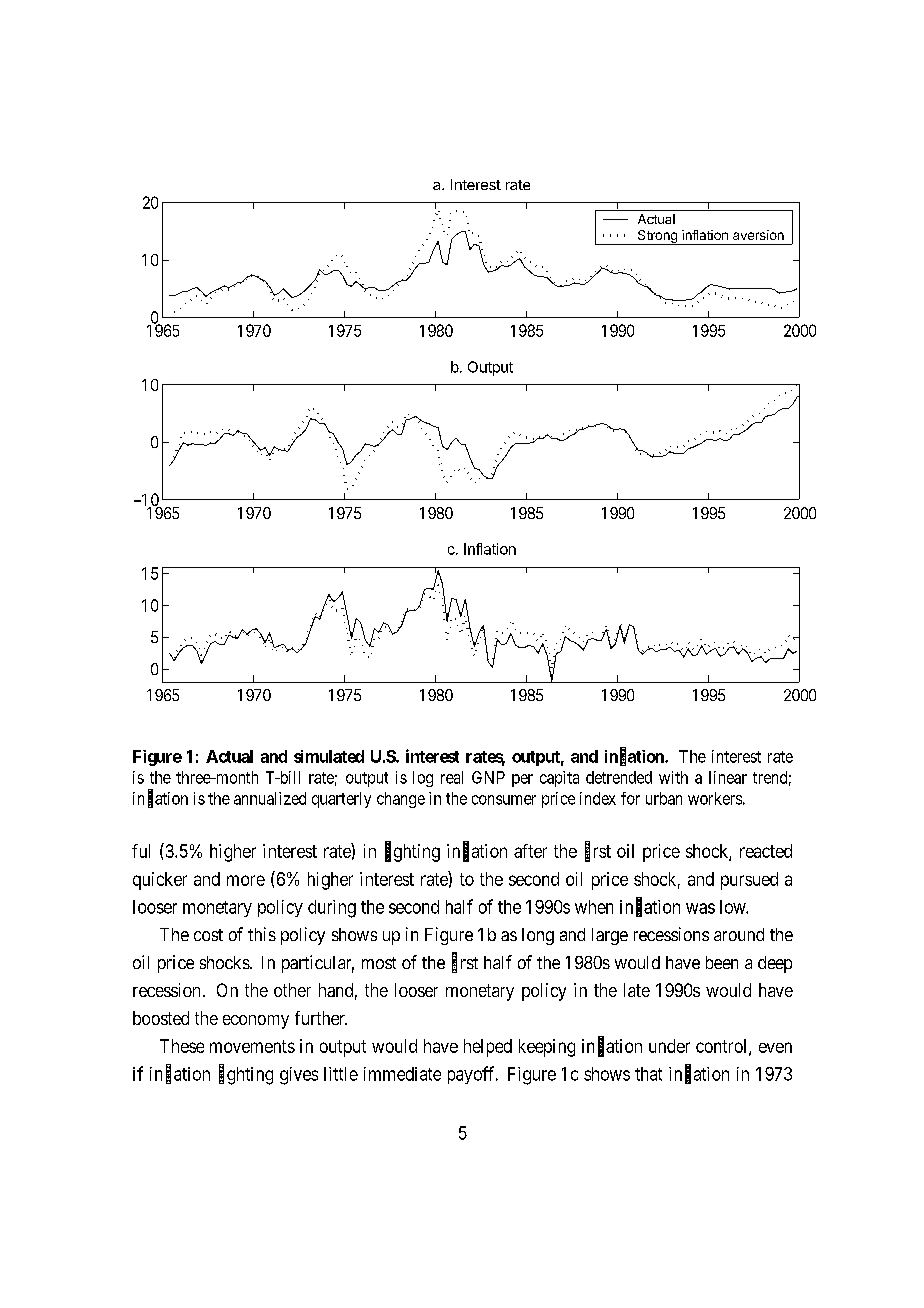 The image size is (924, 1308). I want to click on linear, so click(728, 777).
